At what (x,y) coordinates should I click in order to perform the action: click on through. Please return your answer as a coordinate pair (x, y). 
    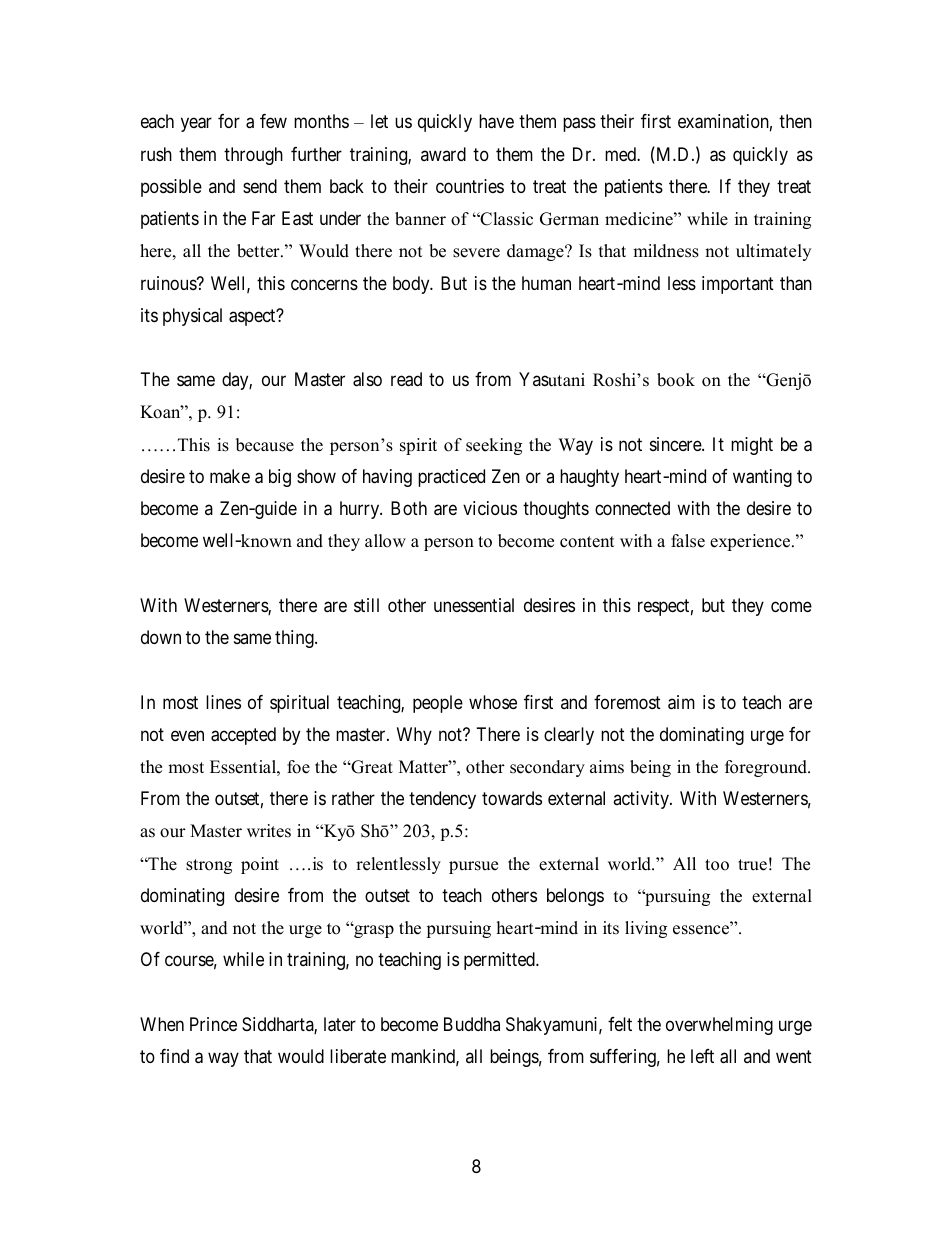
    Looking at the image, I should click on (253, 156).
